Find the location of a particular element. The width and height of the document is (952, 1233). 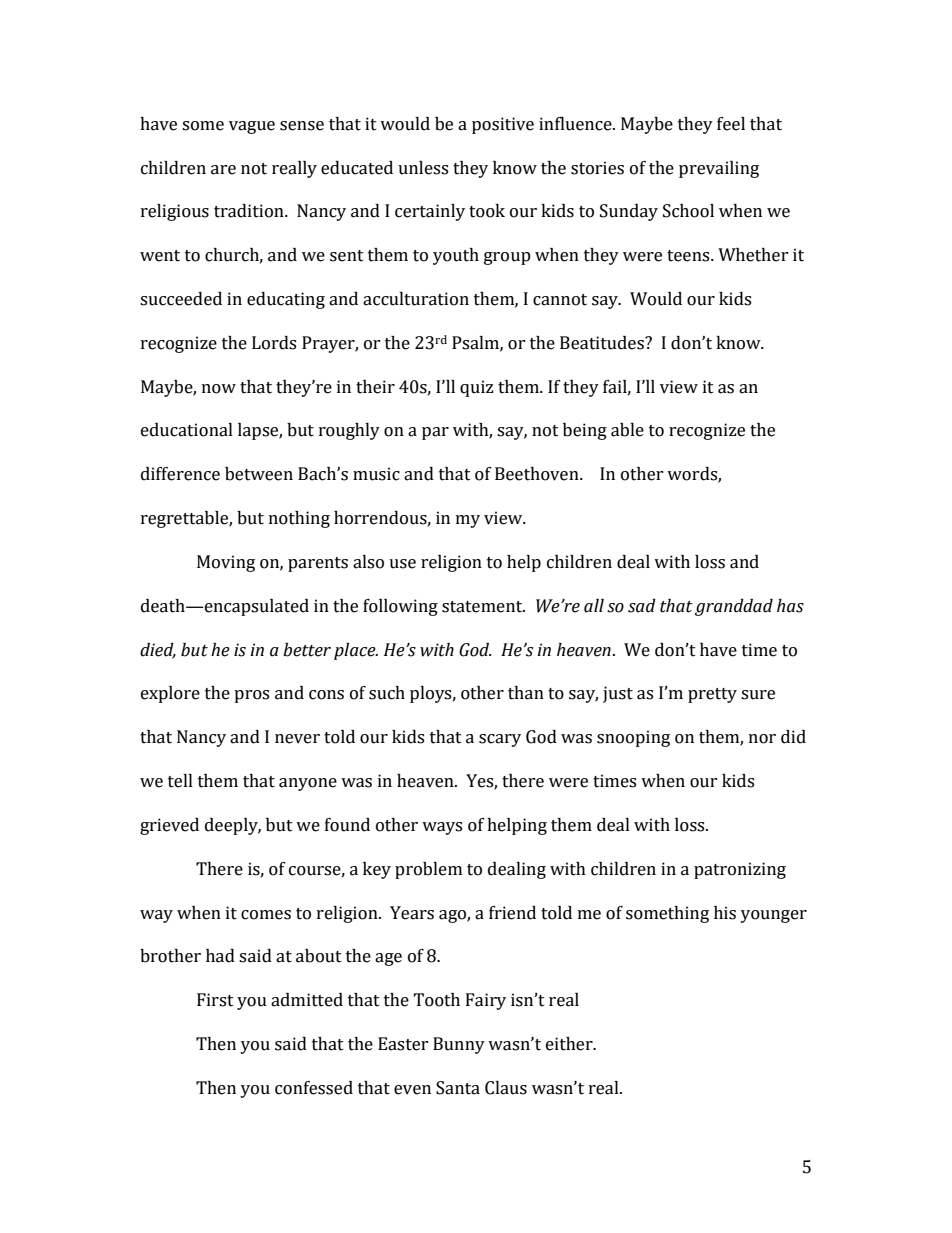

Beethoven is located at coordinates (538, 474).
